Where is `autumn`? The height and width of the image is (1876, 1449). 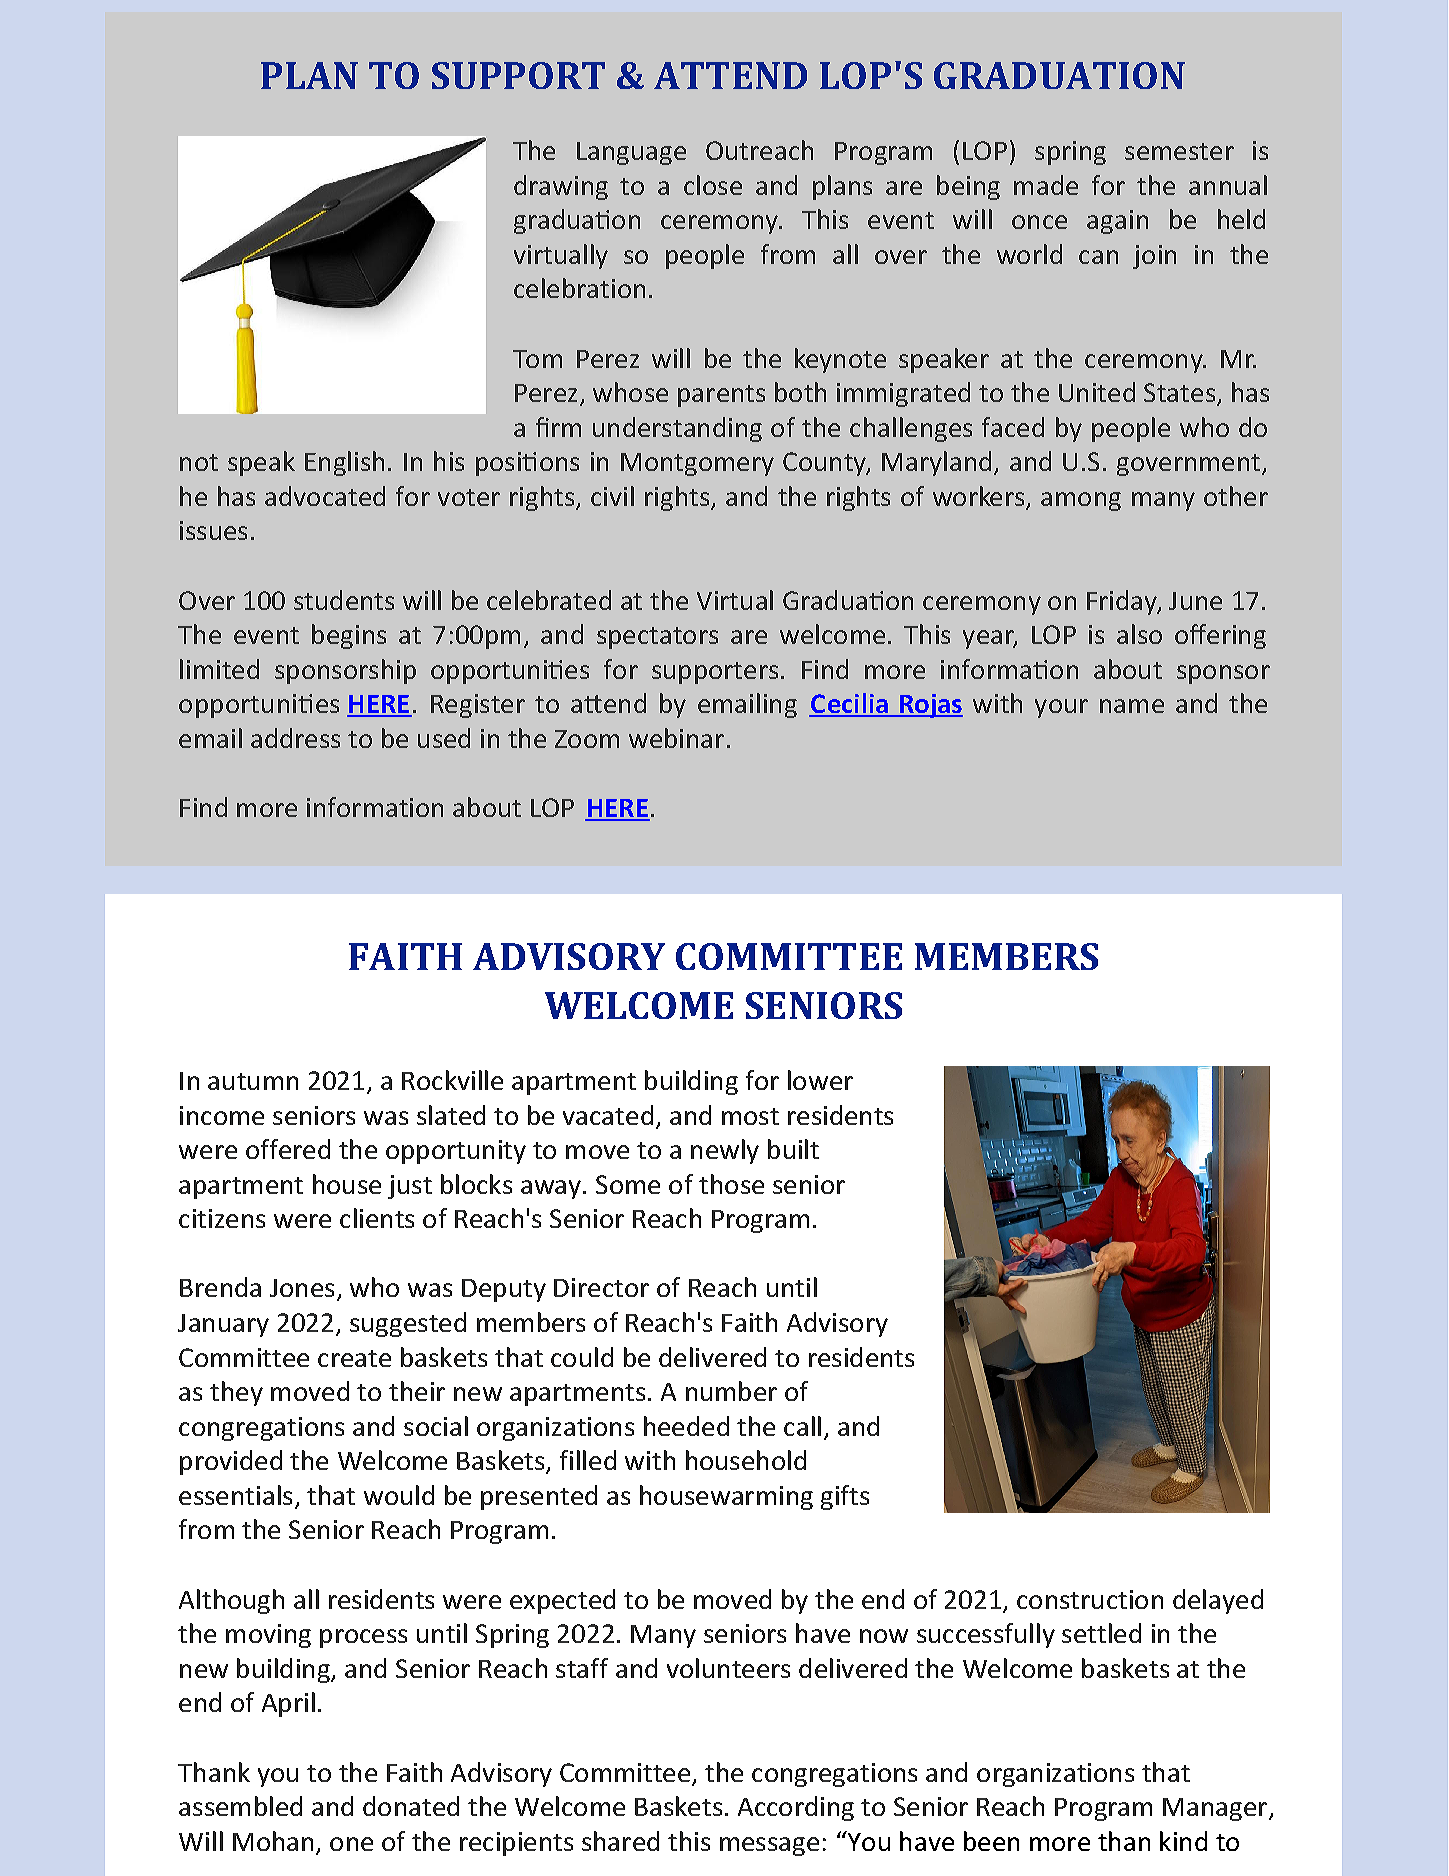 autumn is located at coordinates (253, 1081).
